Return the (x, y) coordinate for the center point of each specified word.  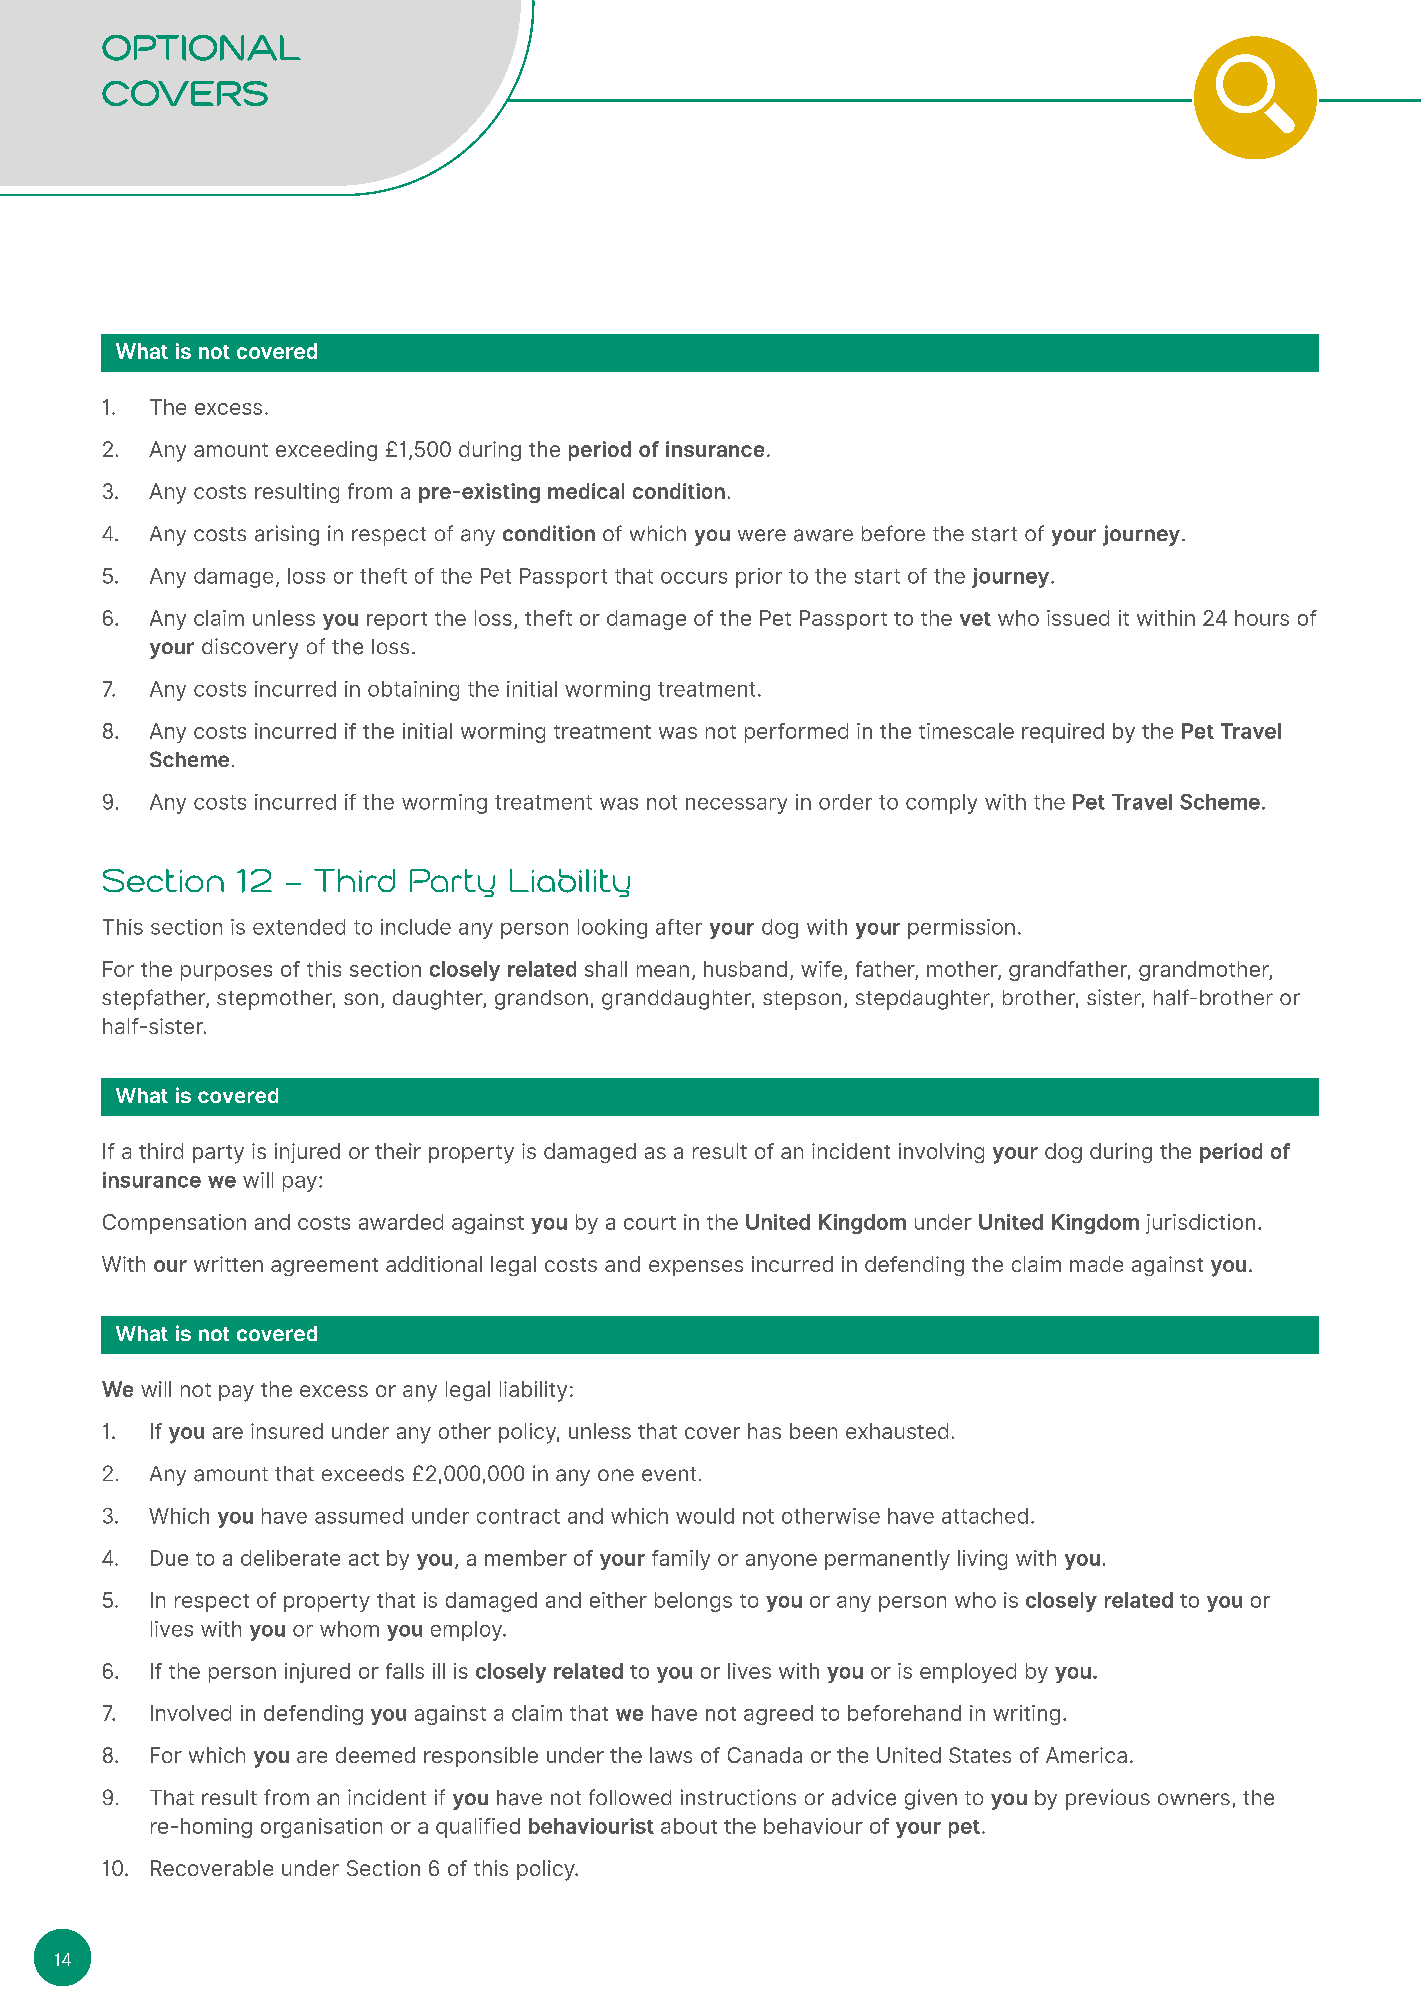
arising (287, 535)
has (764, 1431)
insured (287, 1431)
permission (961, 929)
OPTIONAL (201, 48)
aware (823, 535)
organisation (321, 1828)
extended (299, 927)
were (762, 535)
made (1096, 1264)
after (679, 927)
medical (586, 491)
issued (1078, 618)
